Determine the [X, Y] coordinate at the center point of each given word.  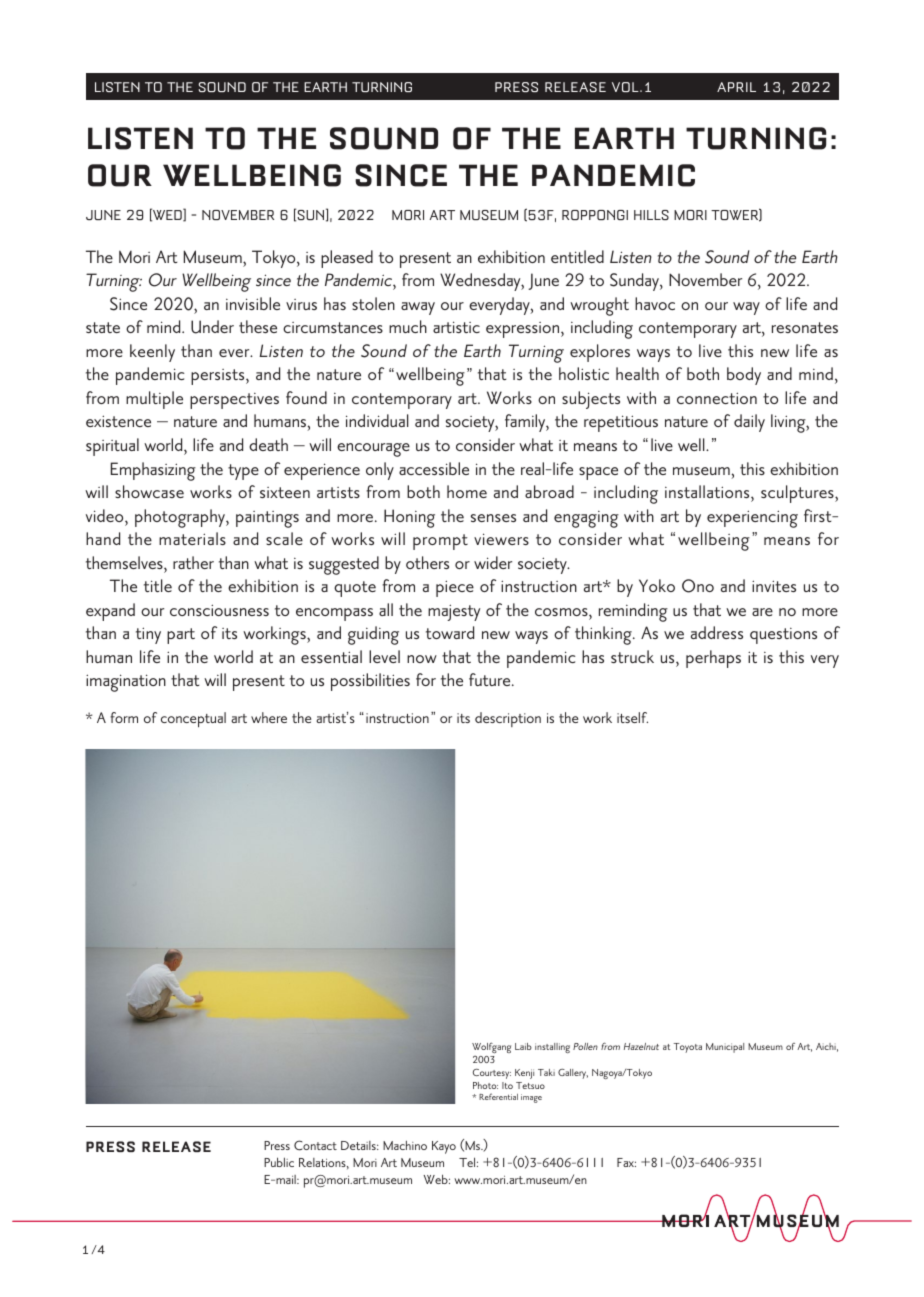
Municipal [725, 1048]
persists [219, 377]
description [508, 719]
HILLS [651, 215]
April [736, 87]
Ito [507, 1085]
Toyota [688, 1048]
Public [279, 1162]
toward [450, 632]
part [181, 636]
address [717, 632]
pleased [347, 259]
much [408, 326]
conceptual [193, 719]
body [744, 376]
